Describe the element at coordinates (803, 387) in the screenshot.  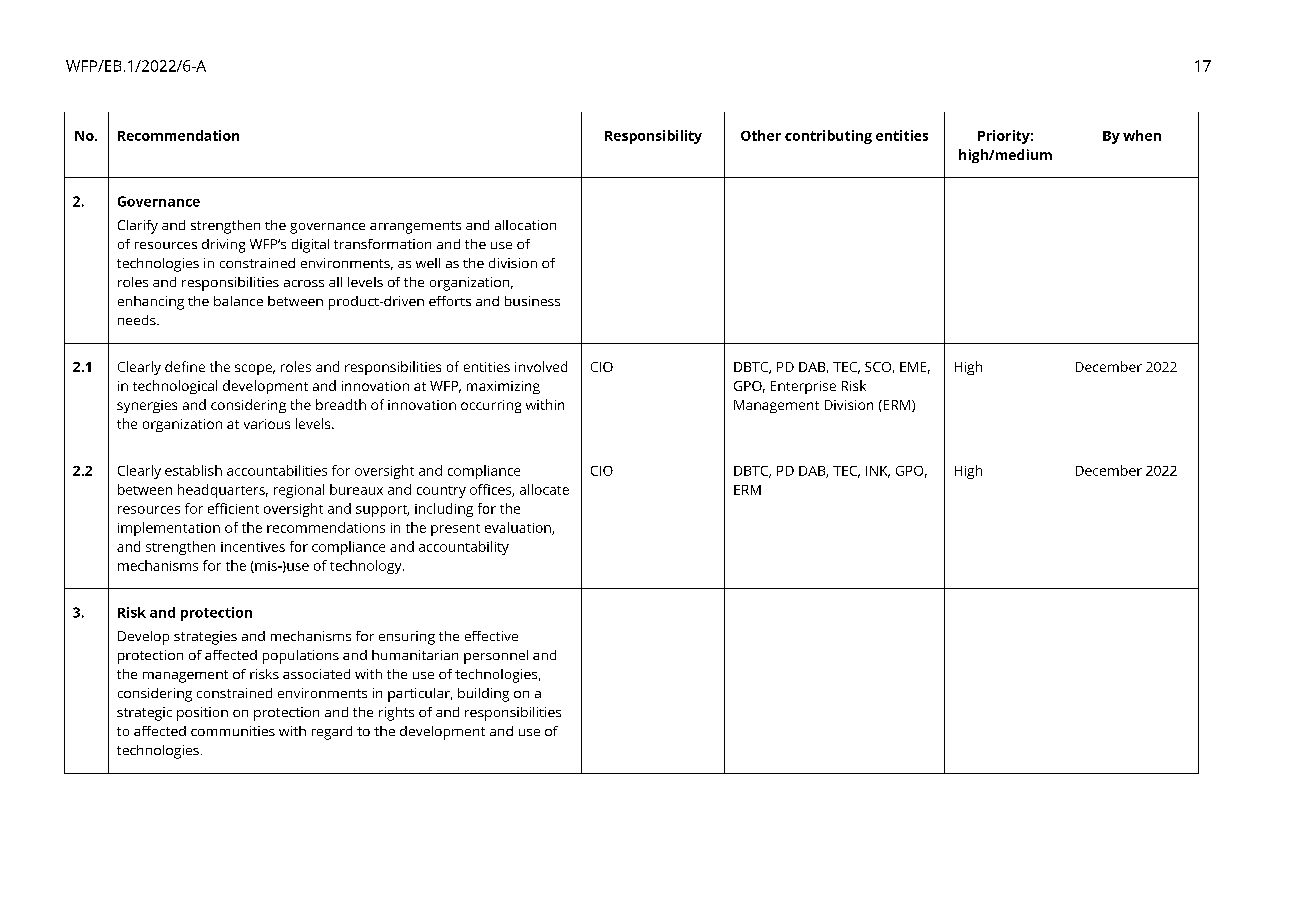
I see `Enterprise` at that location.
